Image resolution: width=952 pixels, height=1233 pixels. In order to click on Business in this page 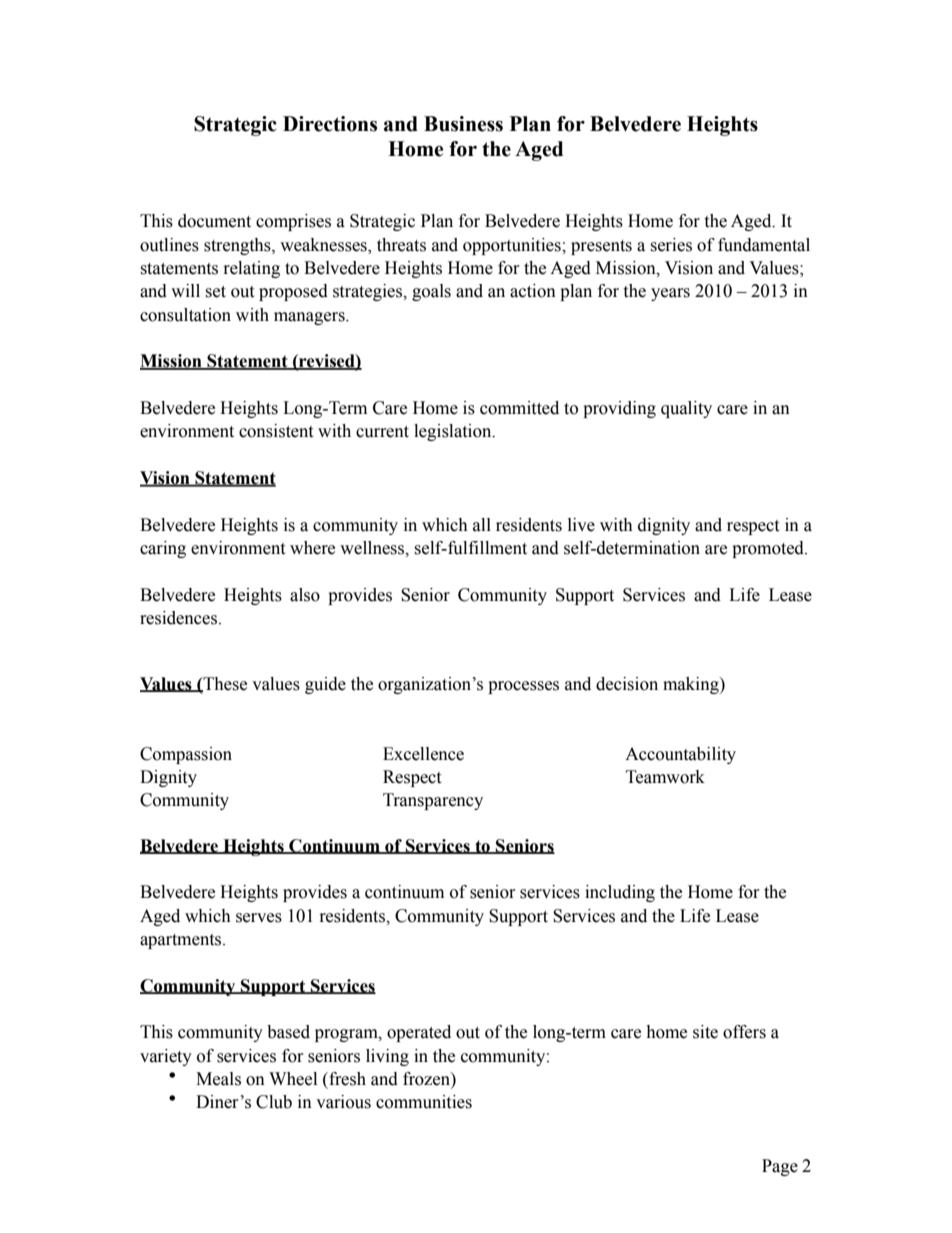, I will do `click(463, 124)`.
